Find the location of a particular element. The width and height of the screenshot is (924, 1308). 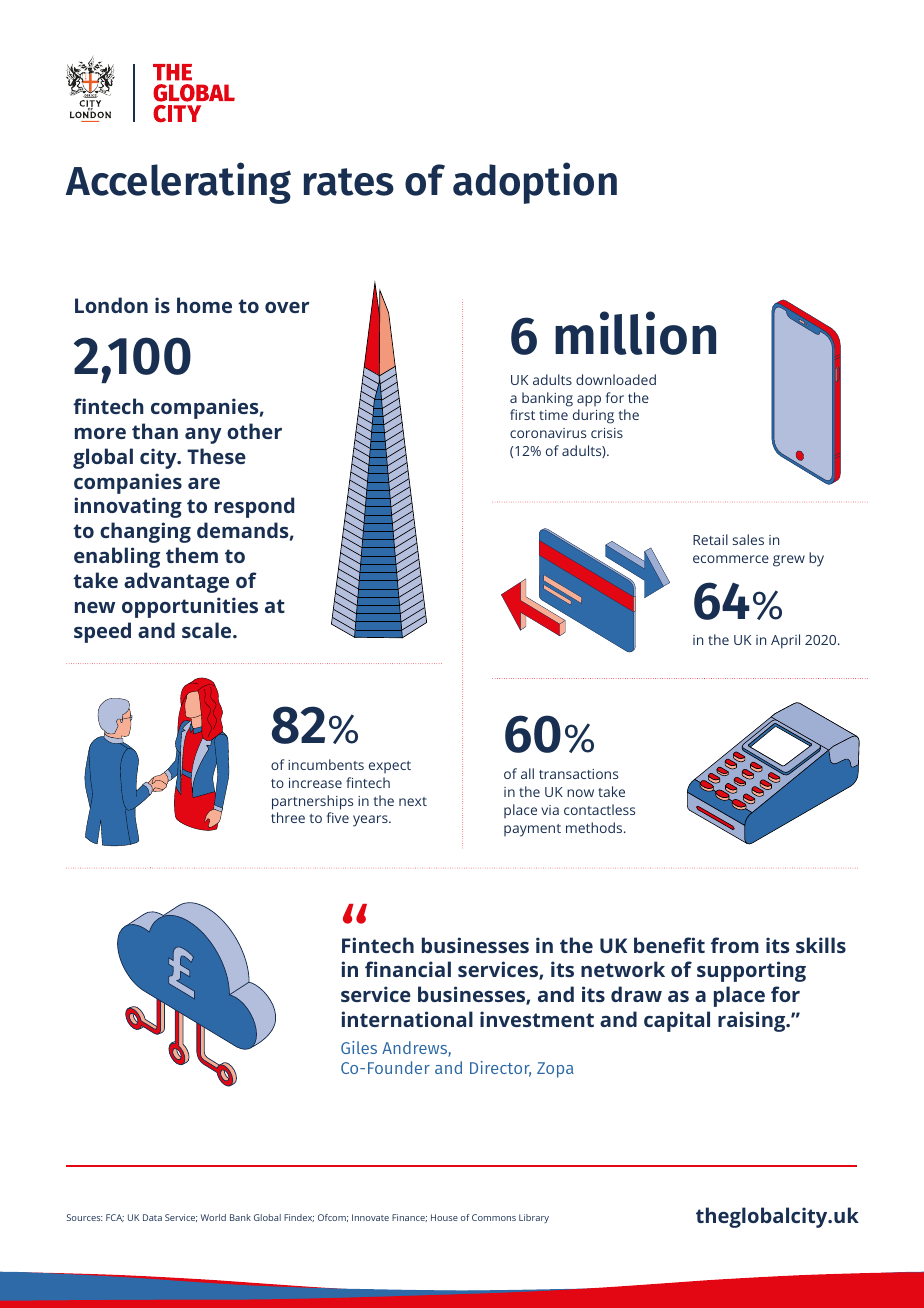

first is located at coordinates (522, 414).
